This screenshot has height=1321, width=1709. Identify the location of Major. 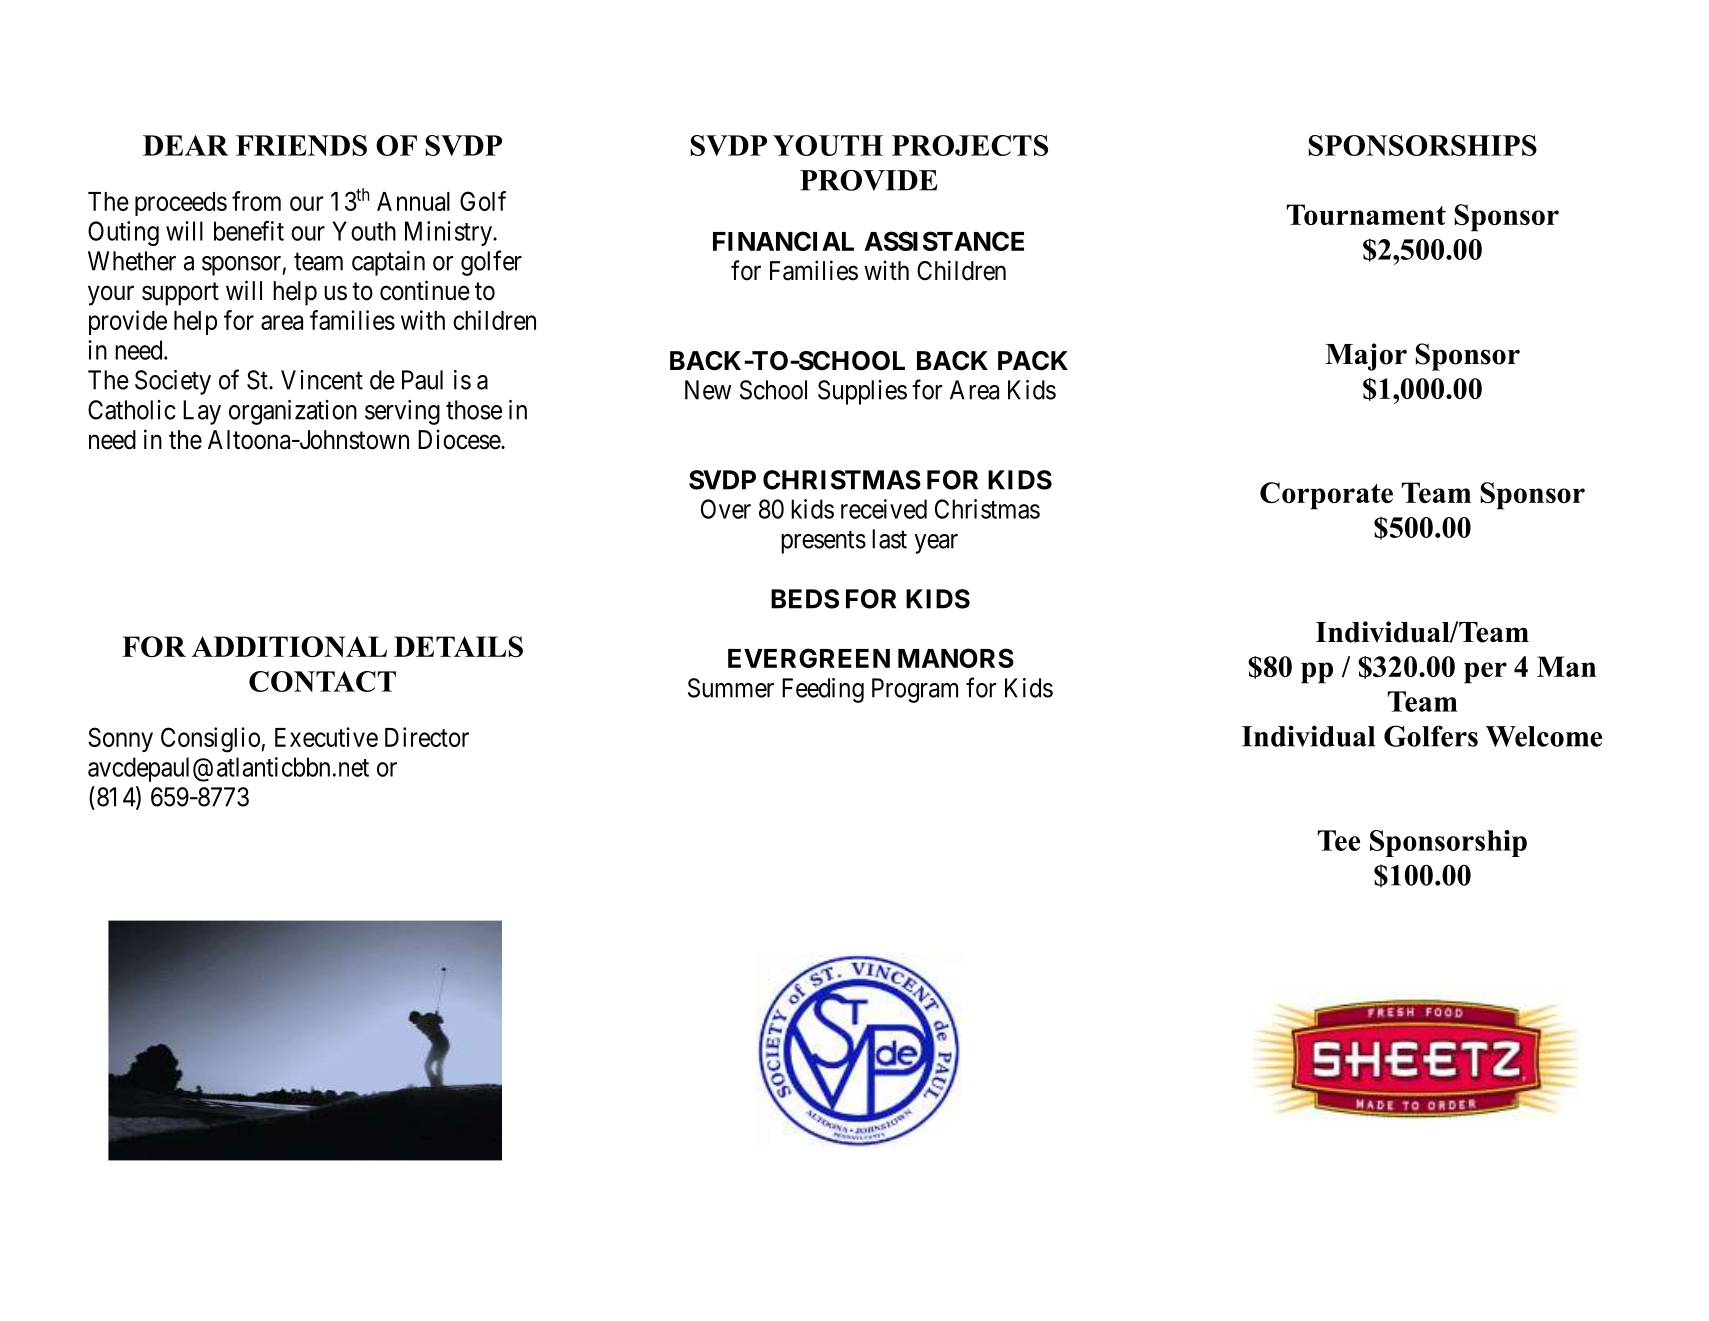
(1366, 357).
